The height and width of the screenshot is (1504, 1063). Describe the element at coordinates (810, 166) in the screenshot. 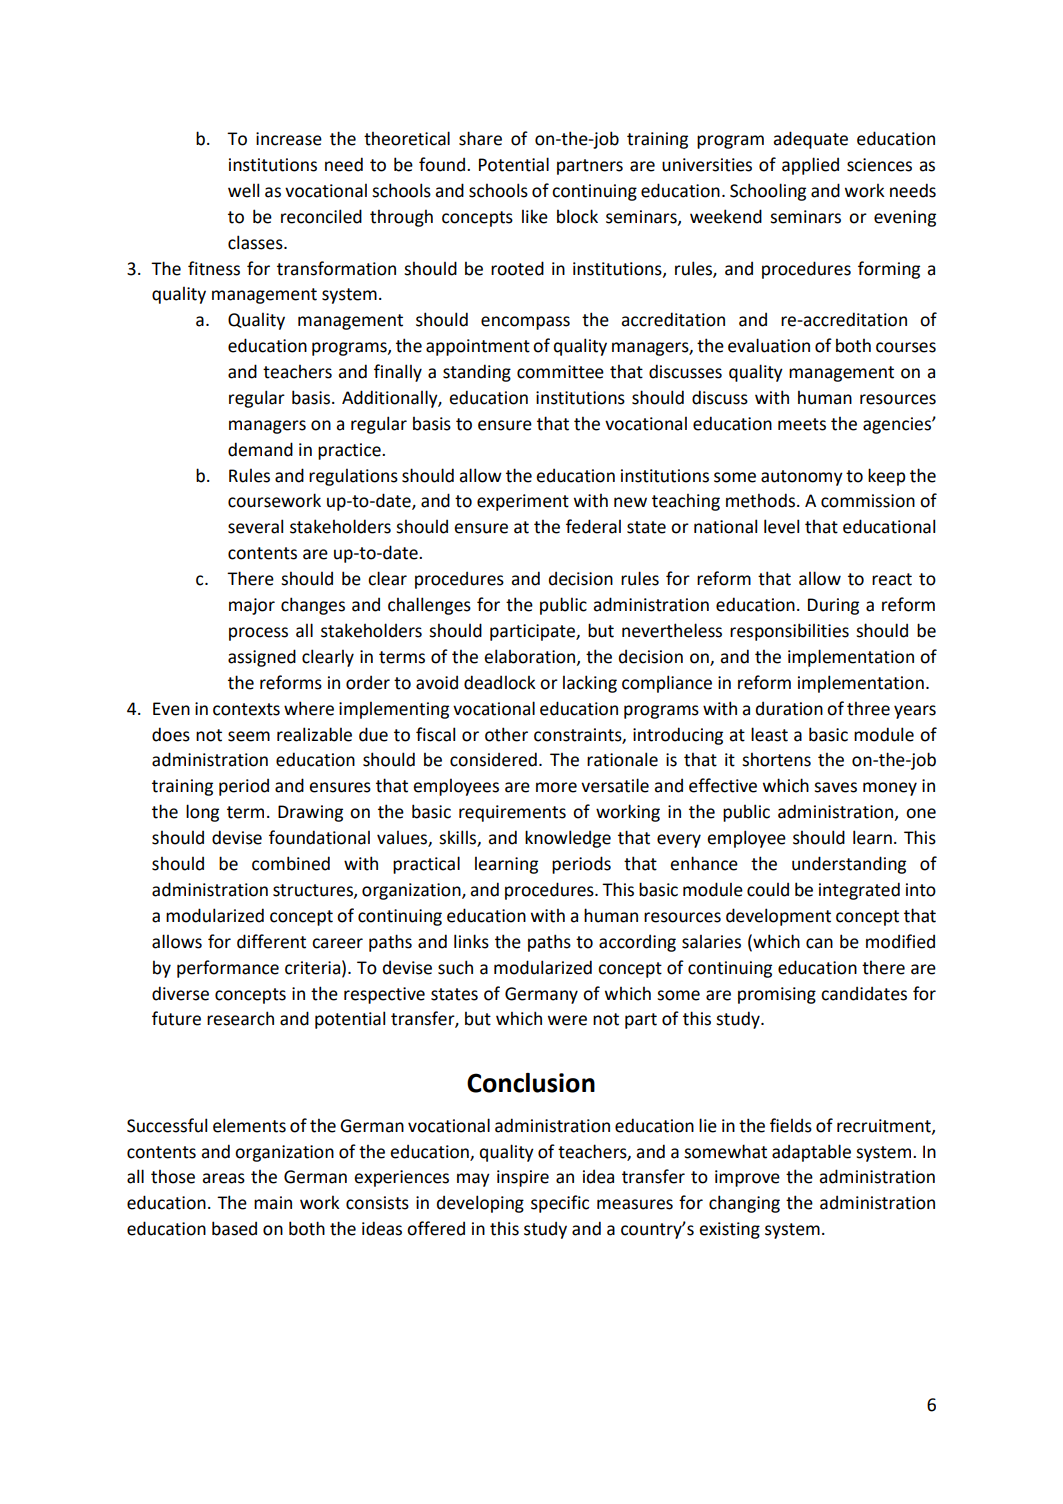

I see `applied` at that location.
